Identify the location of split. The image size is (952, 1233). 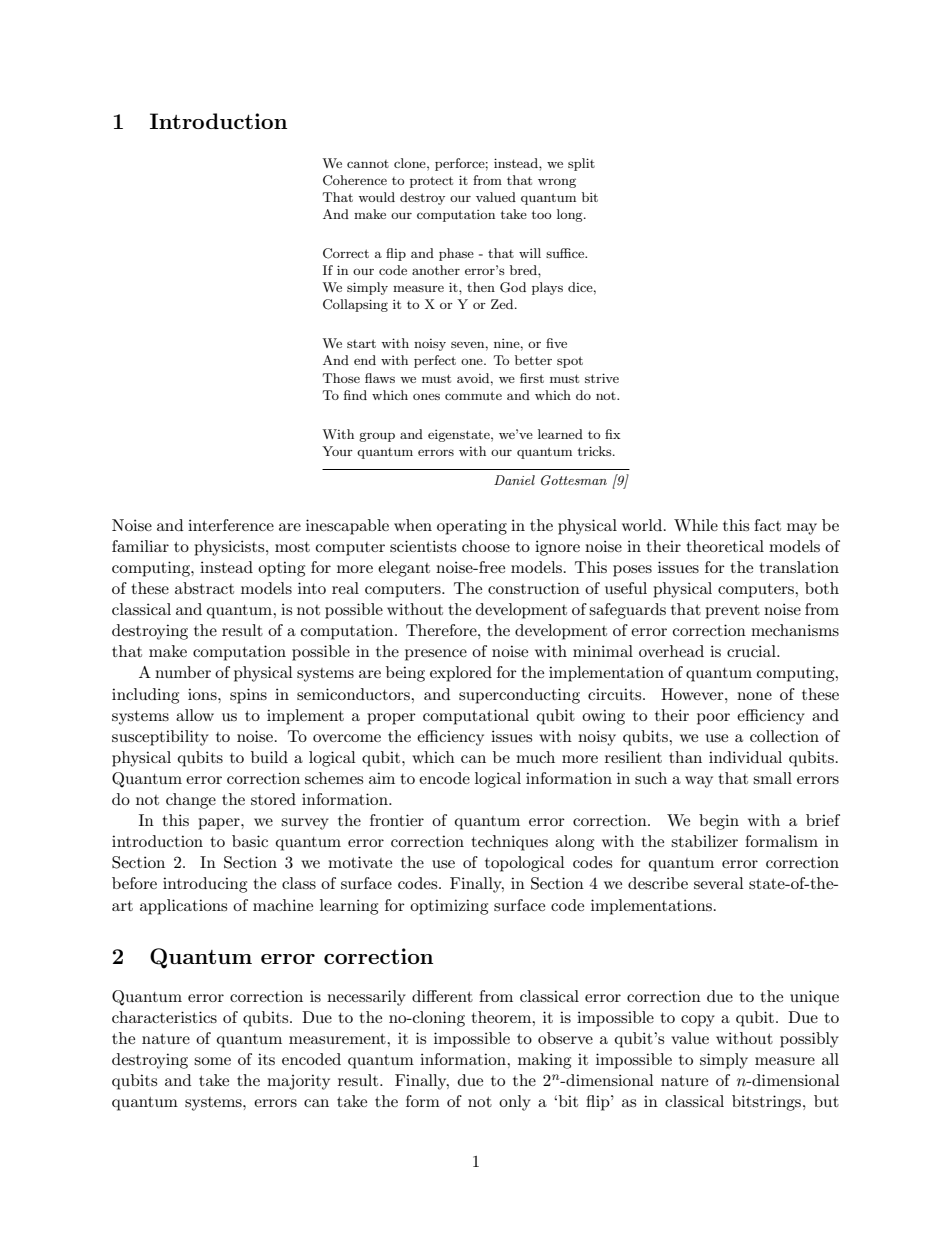
(581, 164).
